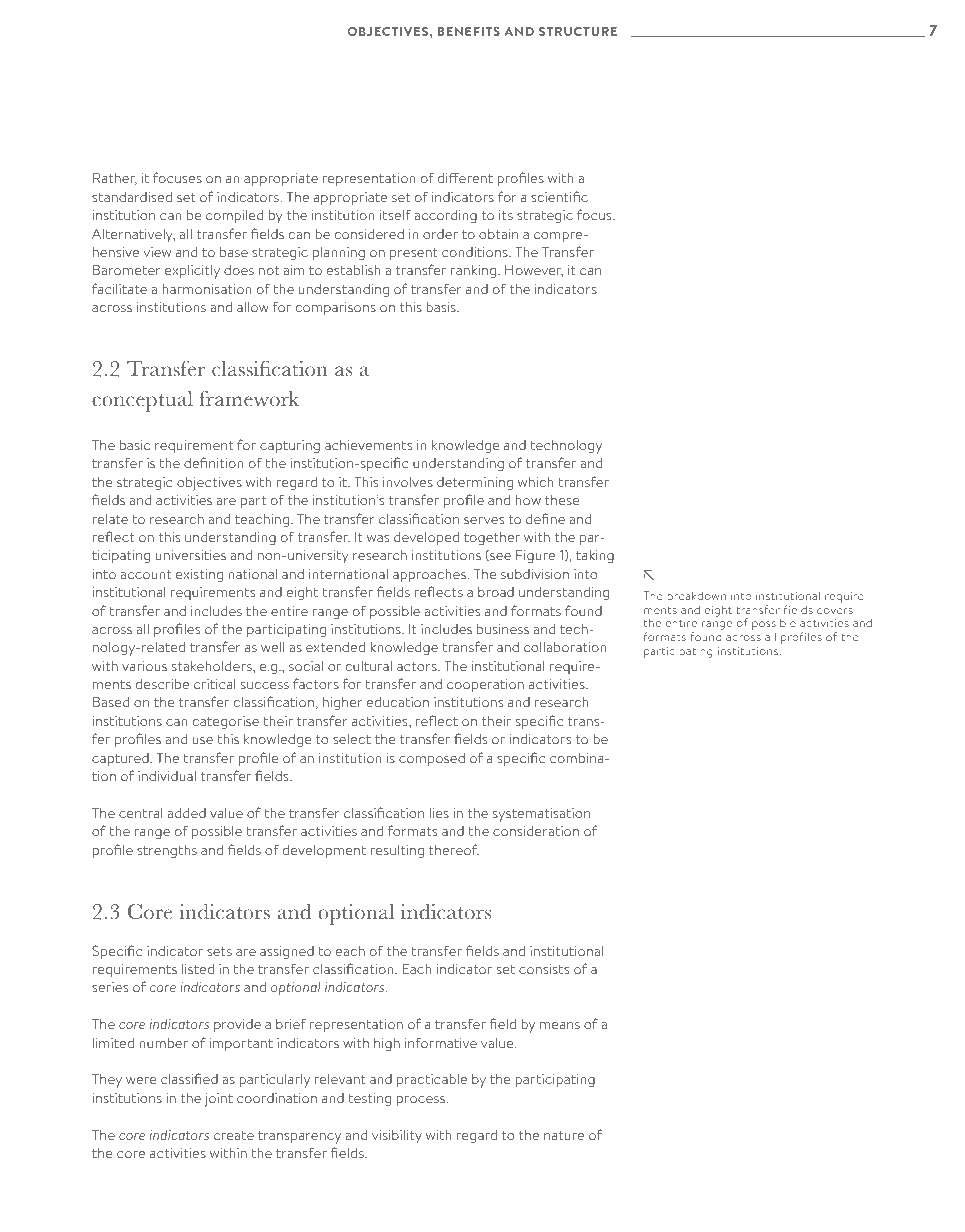  Describe the element at coordinates (199, 575) in the screenshot. I see `existing` at that location.
